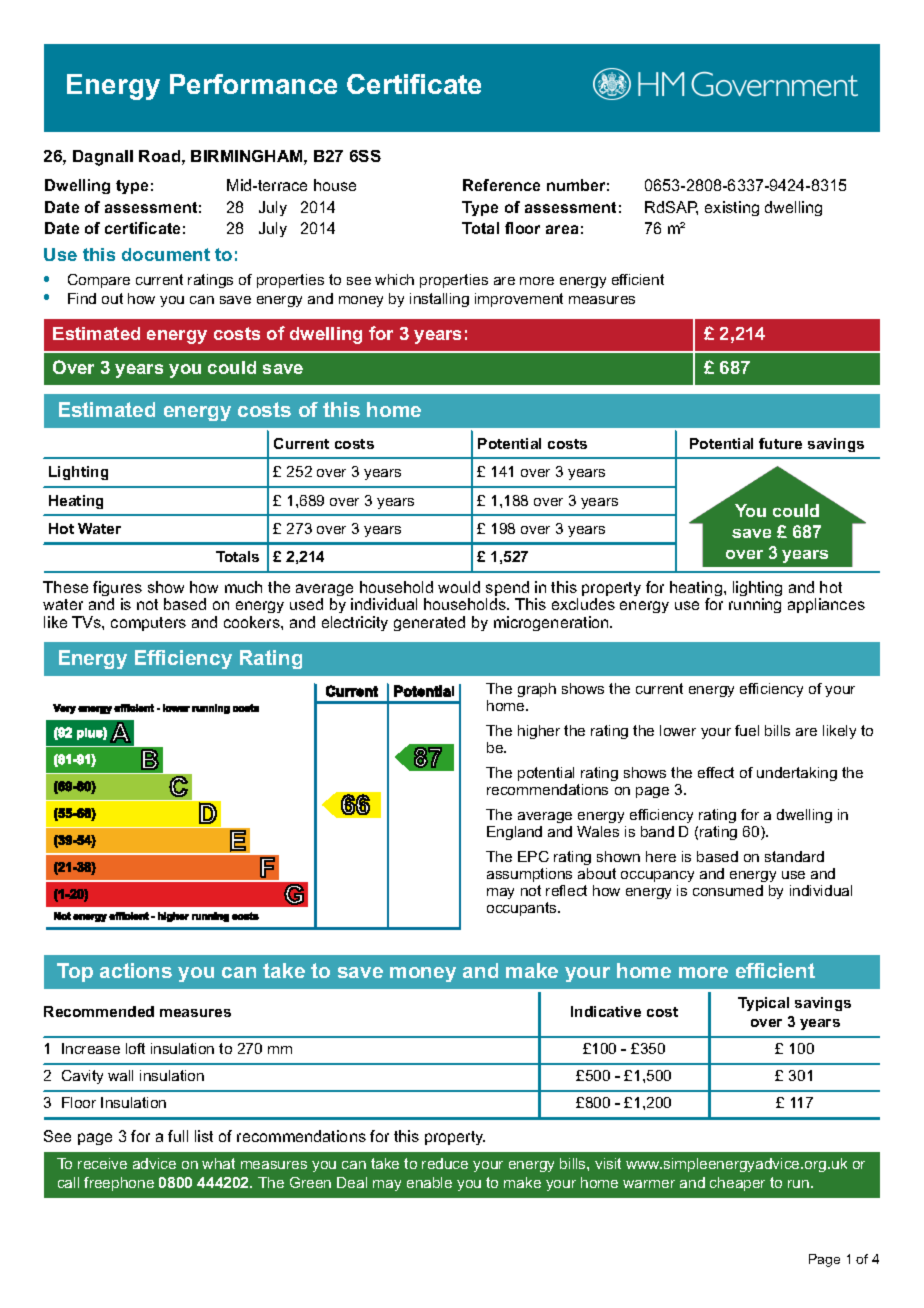 This document has height=1308, width=924. I want to click on Reference, so click(501, 185).
